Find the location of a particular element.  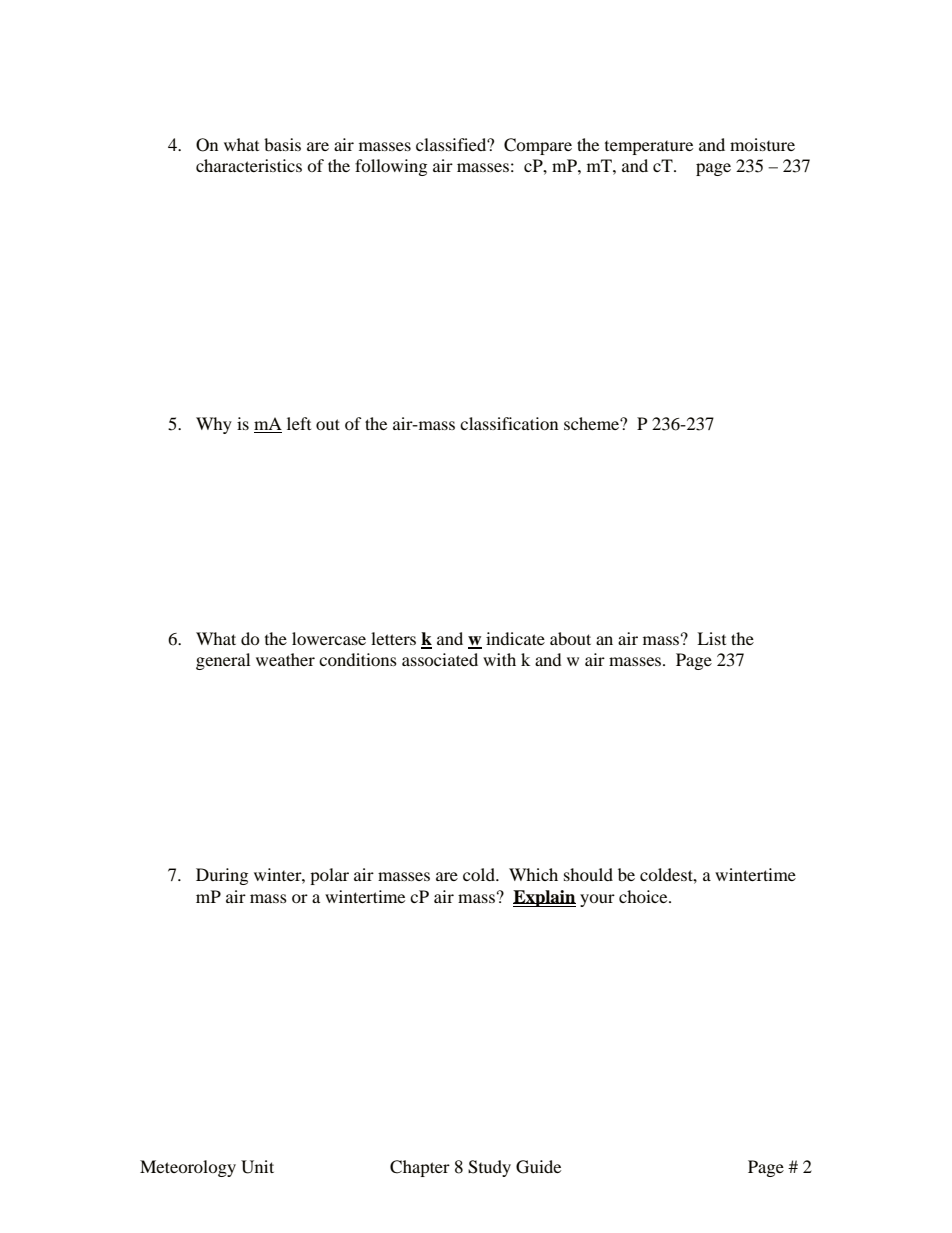

with is located at coordinates (499, 659).
